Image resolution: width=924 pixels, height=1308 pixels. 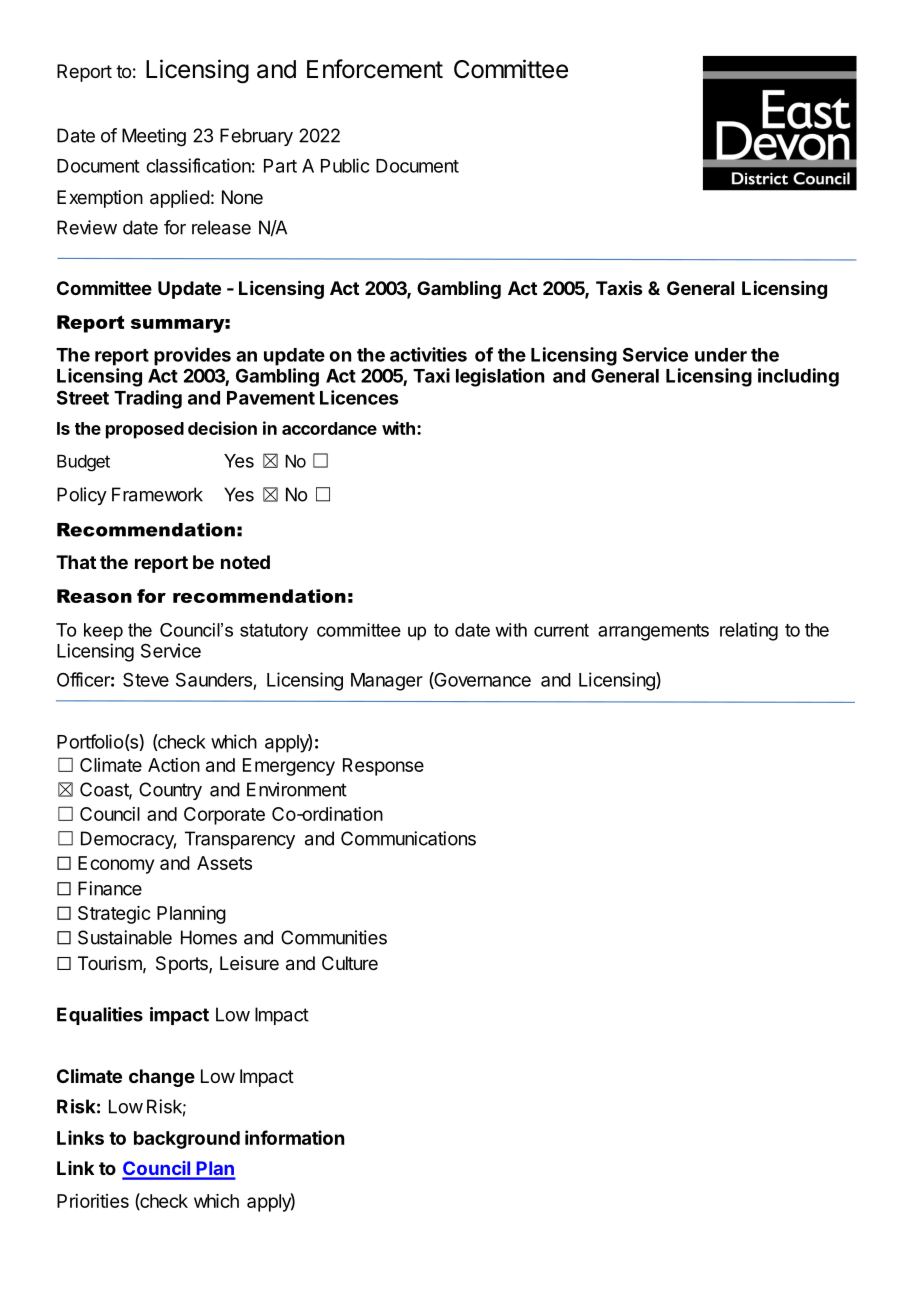 What do you see at coordinates (157, 494) in the screenshot?
I see `Framework` at bounding box center [157, 494].
